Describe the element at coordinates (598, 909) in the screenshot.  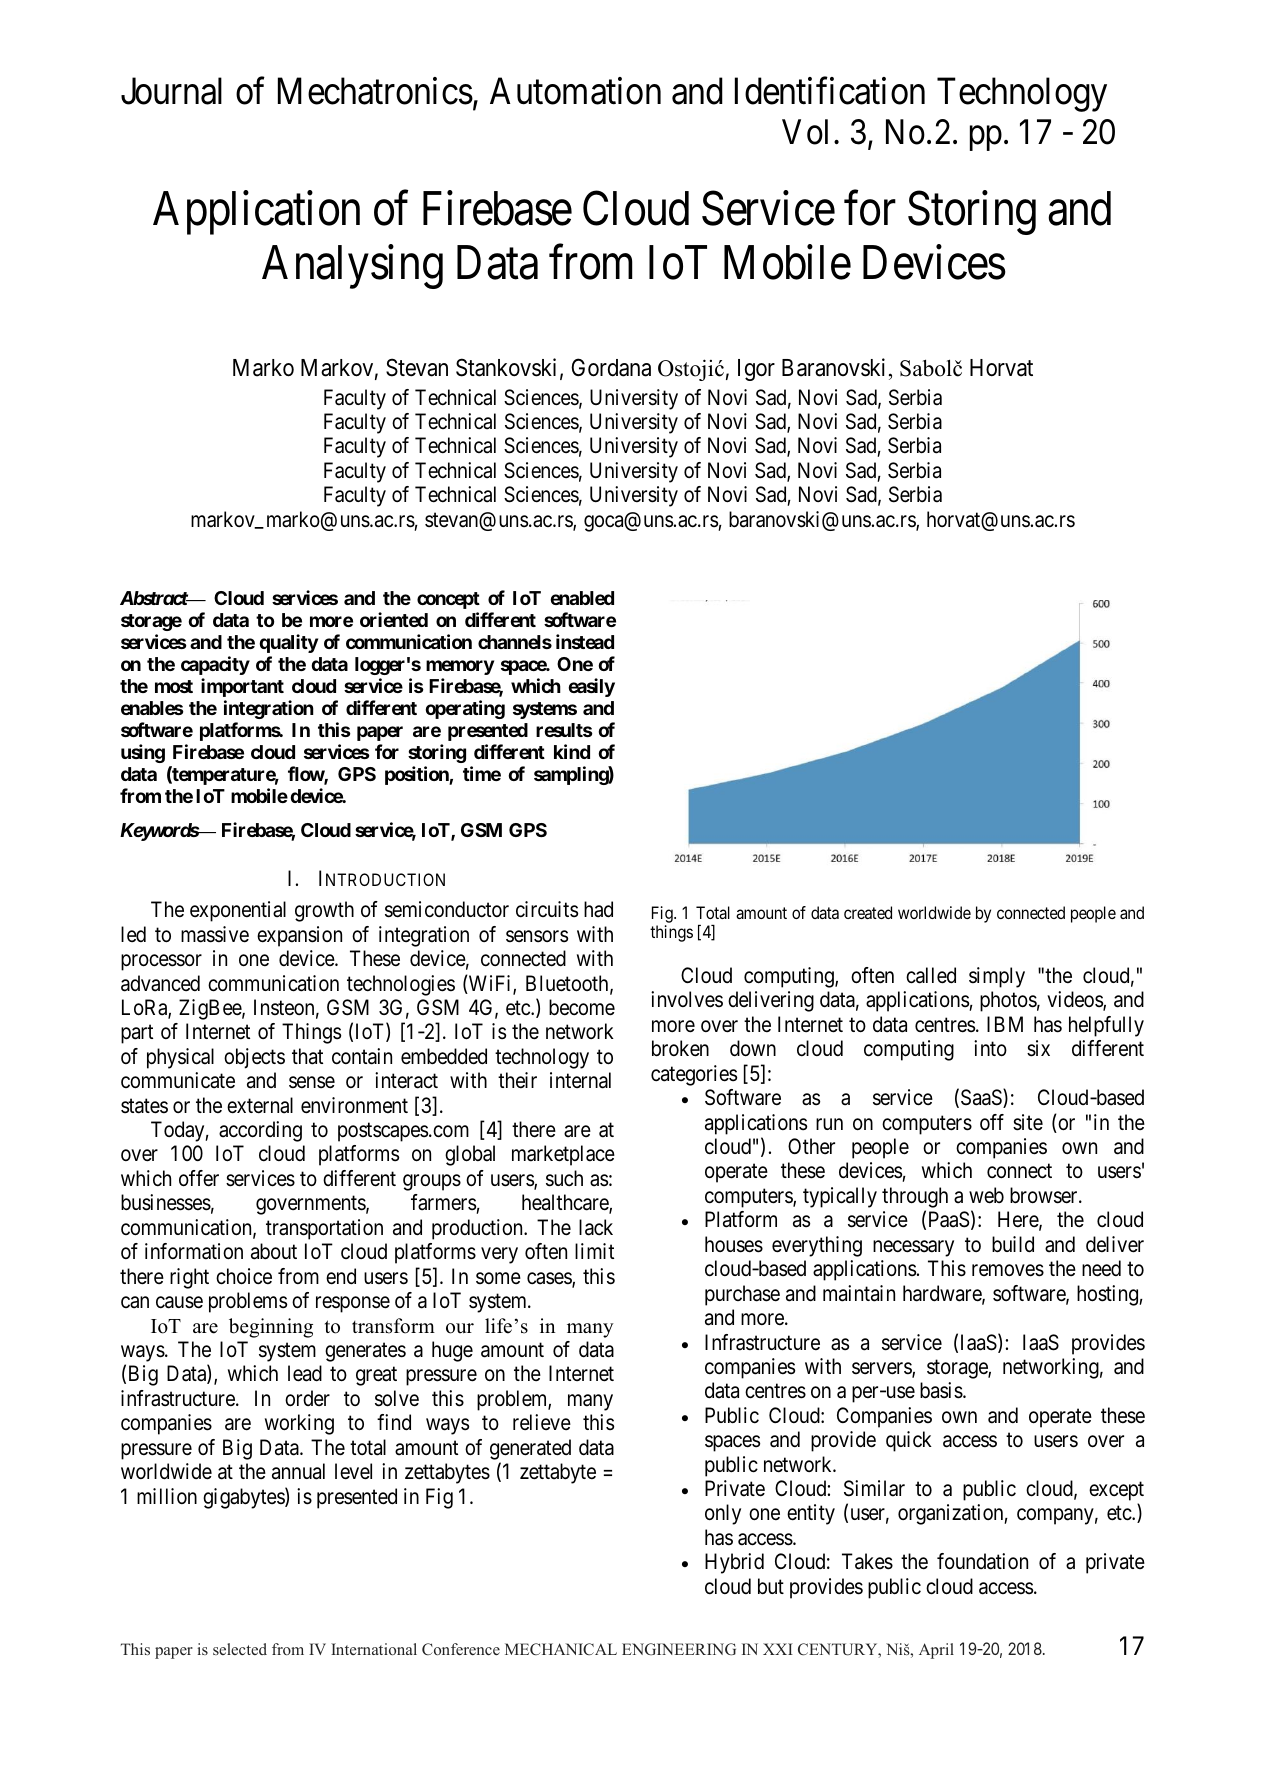
I see `had` at that location.
